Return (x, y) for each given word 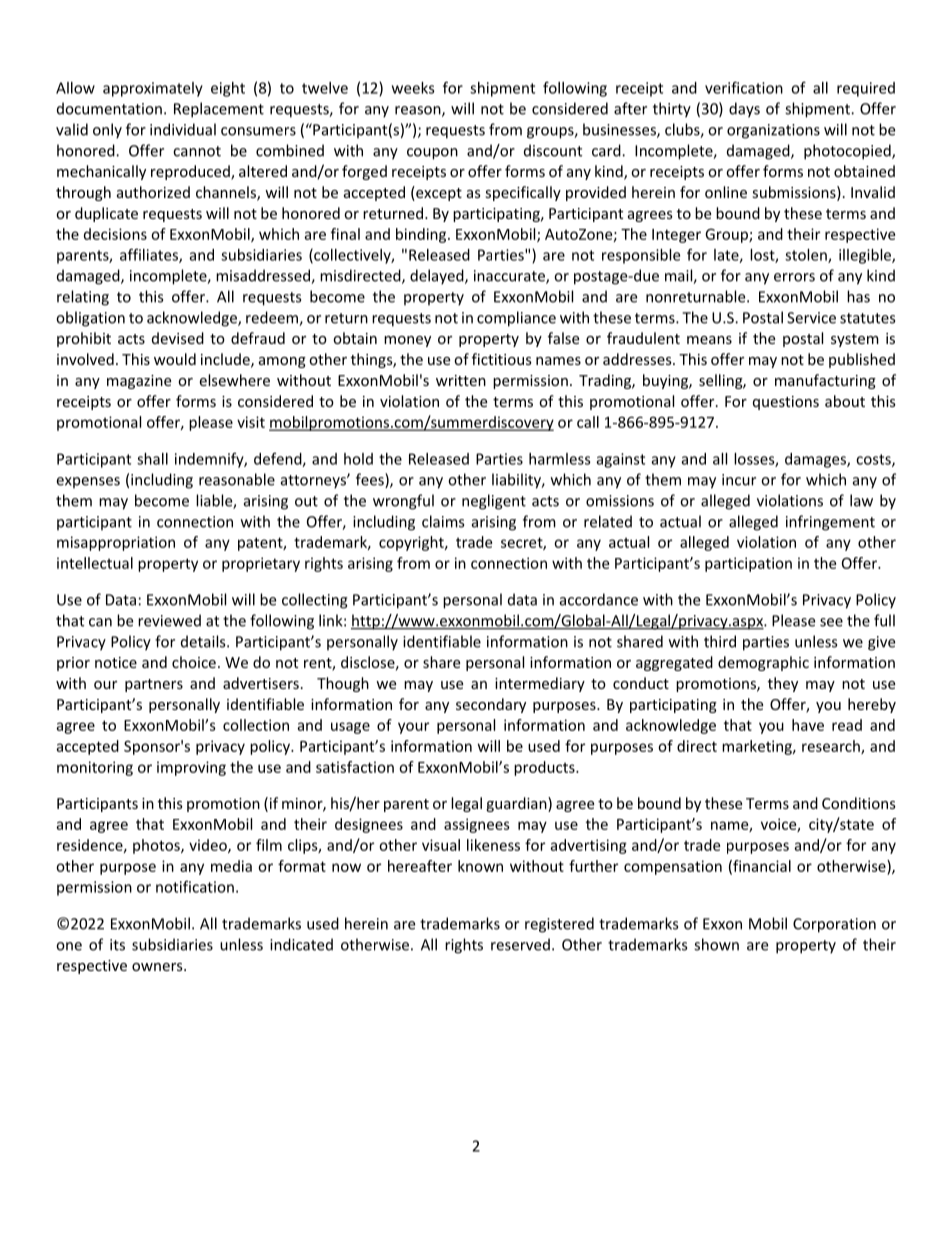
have (808, 725)
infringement (830, 523)
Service (811, 318)
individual (183, 129)
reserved (520, 944)
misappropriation (116, 543)
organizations (773, 131)
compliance (516, 319)
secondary (491, 705)
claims (443, 521)
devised (178, 338)
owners (158, 967)
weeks (413, 88)
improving (191, 768)
